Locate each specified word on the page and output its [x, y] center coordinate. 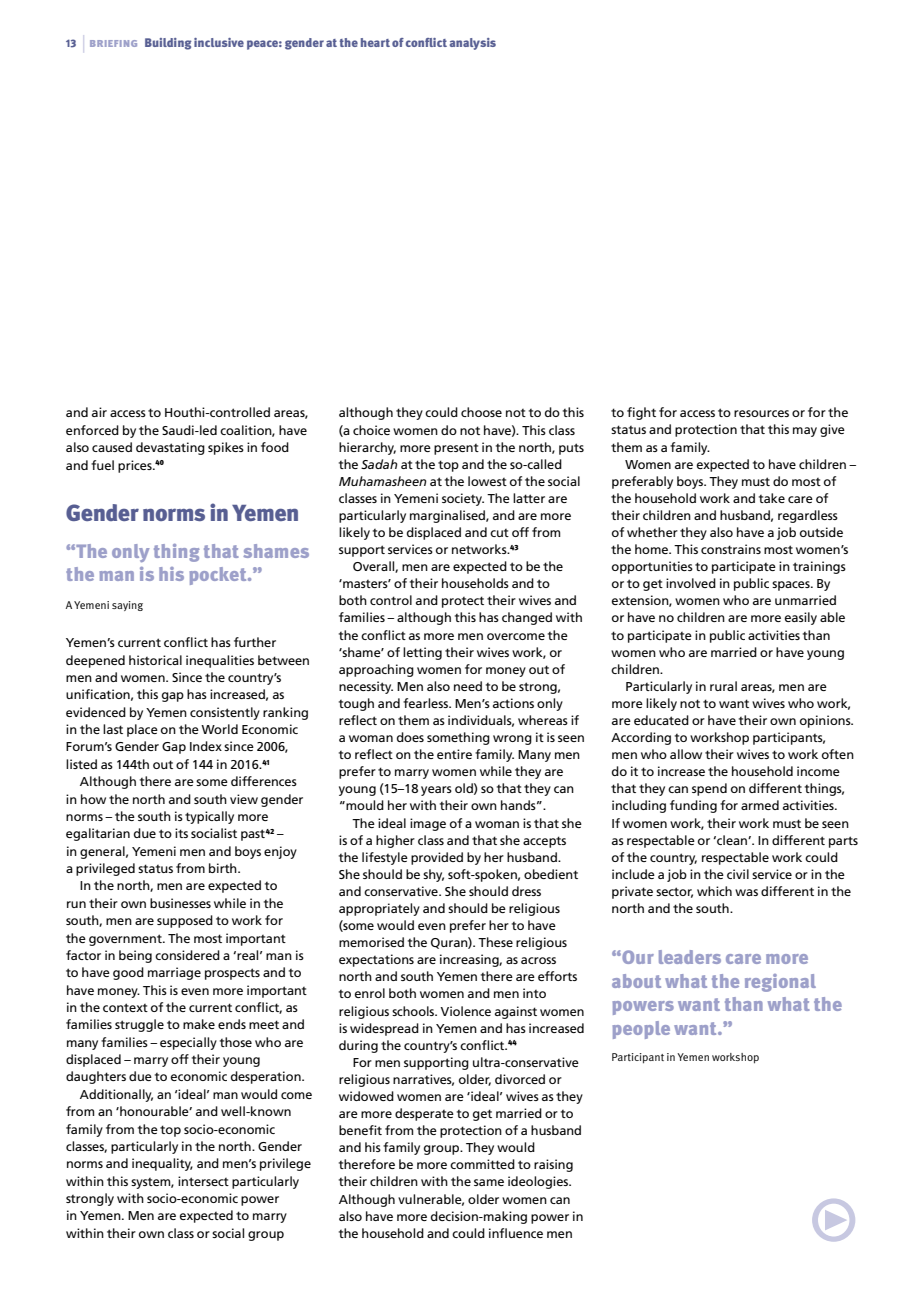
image [428, 824]
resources [761, 413]
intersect [203, 1181]
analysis [473, 44]
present [456, 449]
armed [760, 805]
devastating [170, 448]
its [181, 833]
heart [375, 42]
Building [168, 44]
